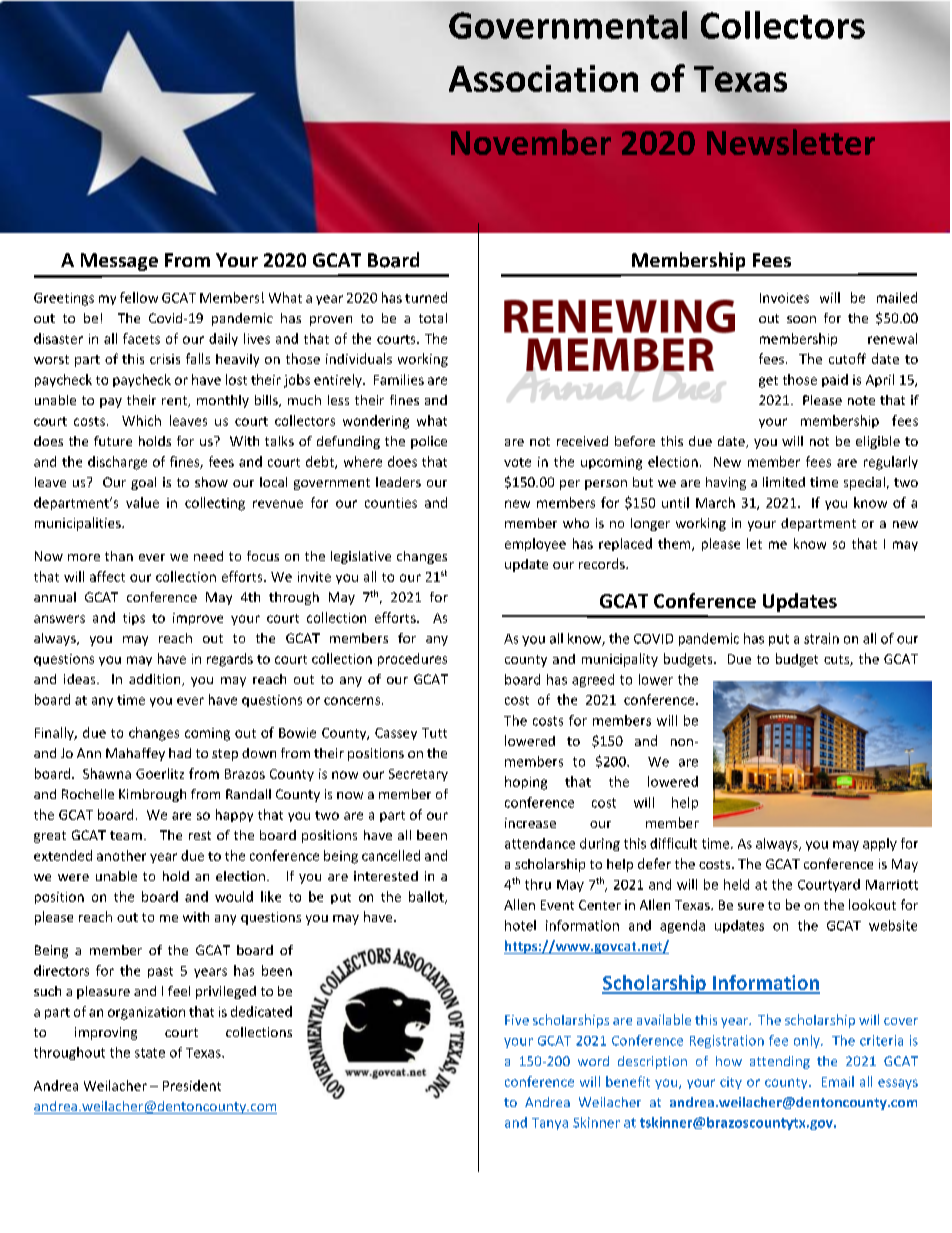  I want to click on President, so click(192, 1085).
